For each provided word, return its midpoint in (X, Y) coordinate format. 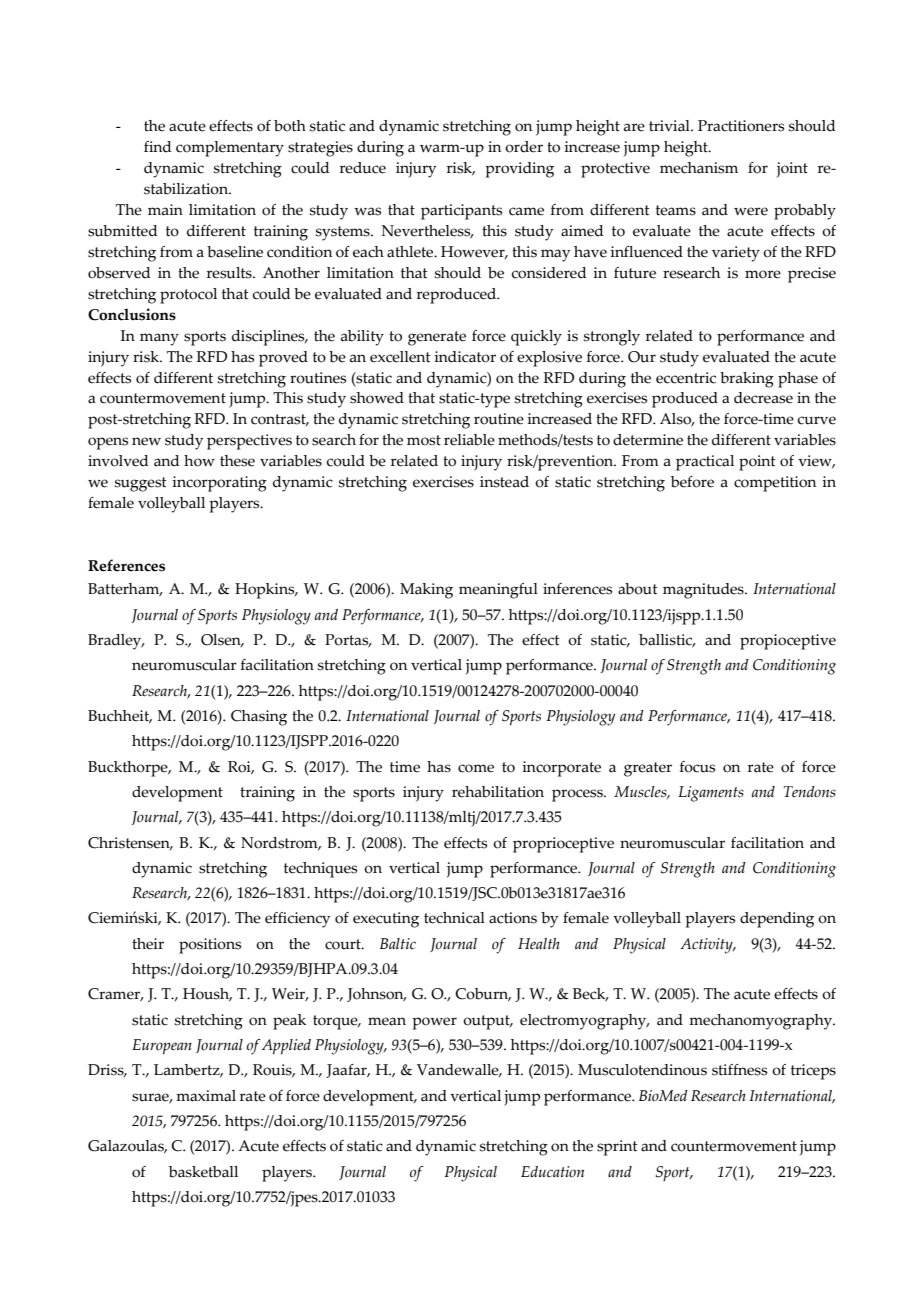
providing (519, 170)
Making (426, 591)
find (157, 147)
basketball (203, 1172)
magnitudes (704, 591)
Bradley (116, 642)
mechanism (699, 168)
